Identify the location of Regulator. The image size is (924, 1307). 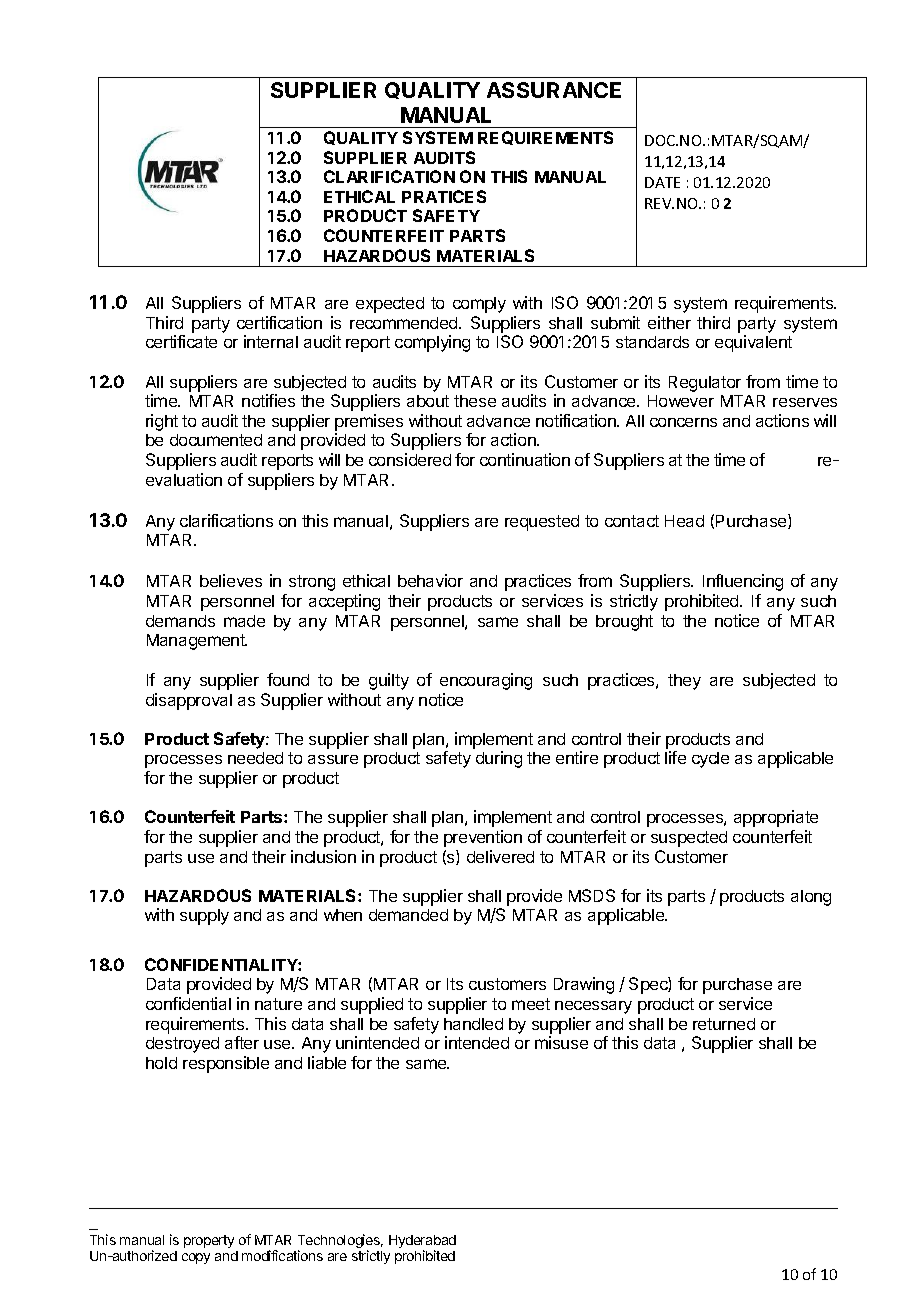
(705, 384).
